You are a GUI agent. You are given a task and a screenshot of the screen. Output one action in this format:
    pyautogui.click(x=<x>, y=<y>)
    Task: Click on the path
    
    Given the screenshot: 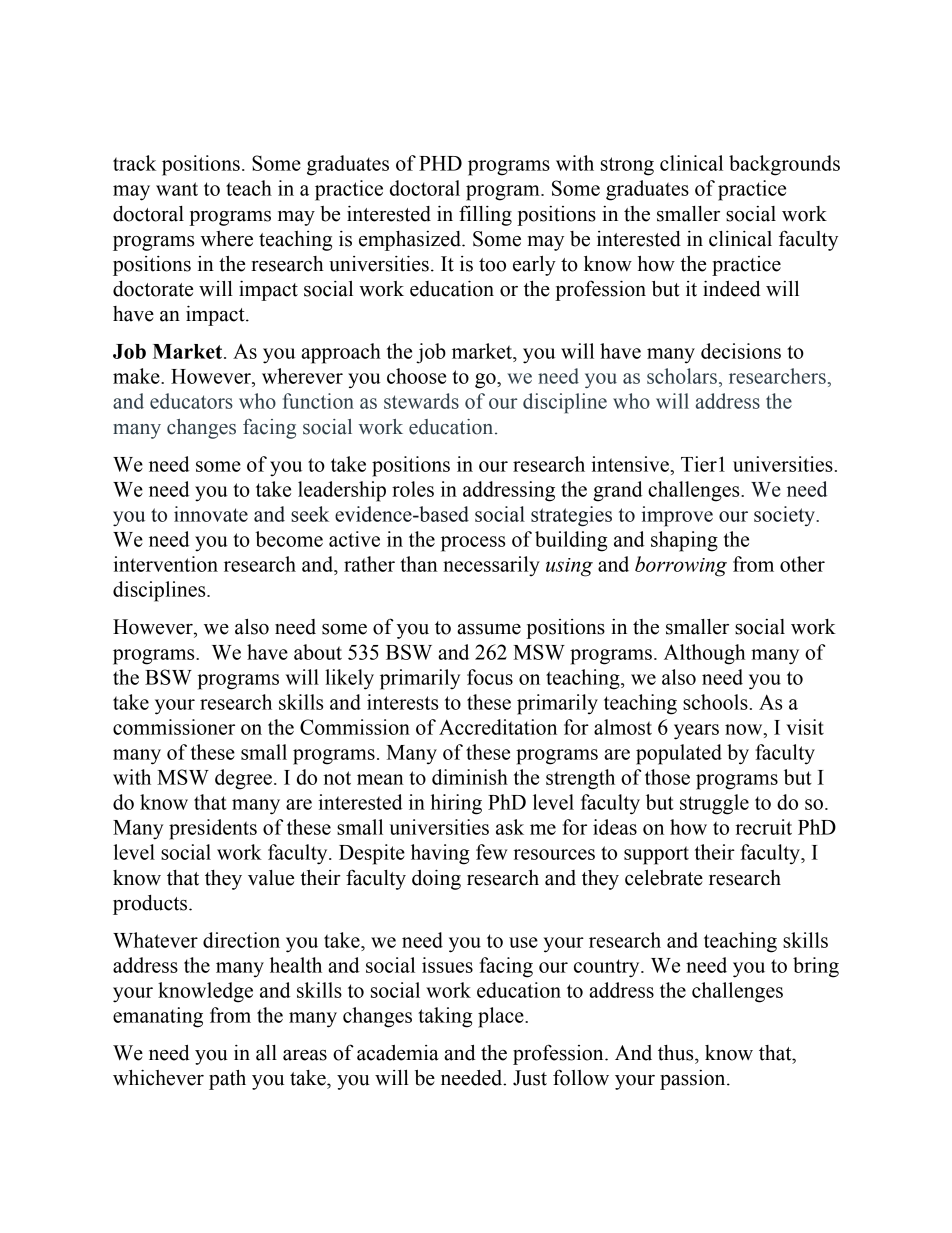 What is the action you would take?
    pyautogui.click(x=227, y=1080)
